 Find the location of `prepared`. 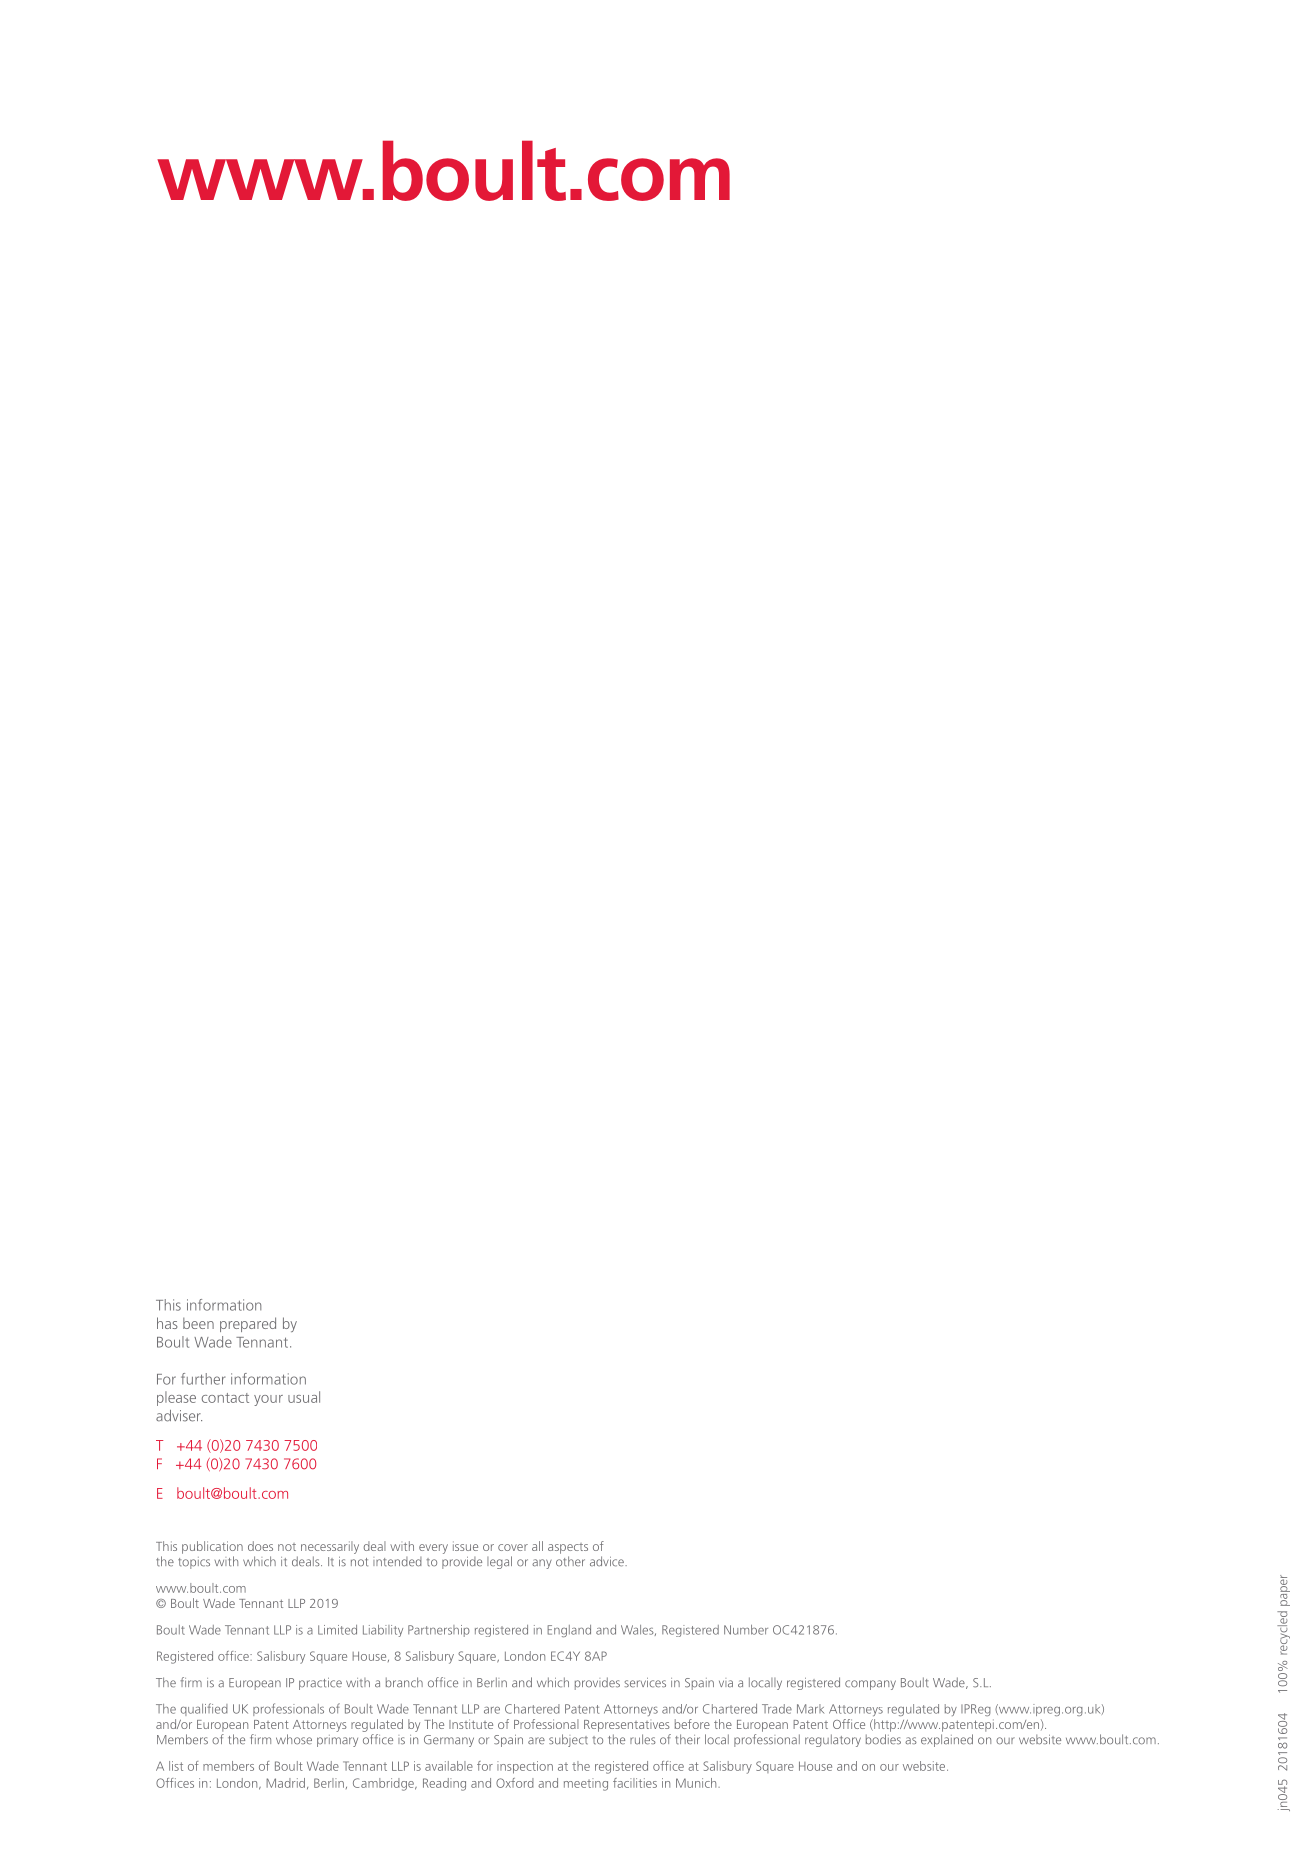

prepared is located at coordinates (248, 1324).
